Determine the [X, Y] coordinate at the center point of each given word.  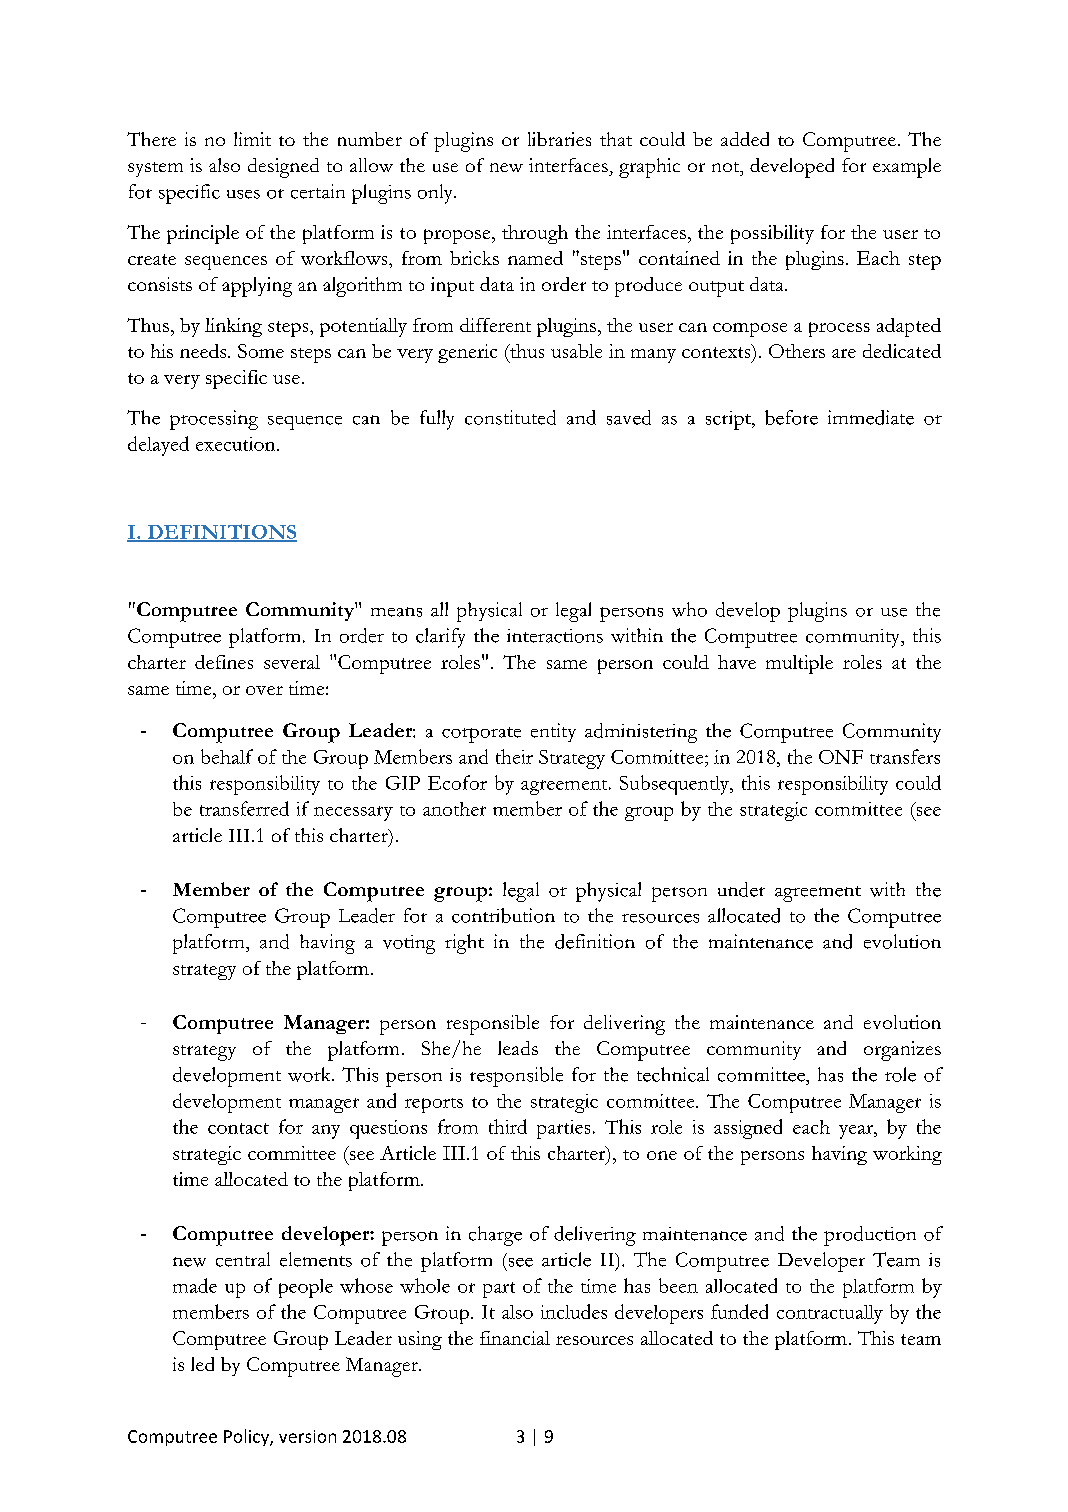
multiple [799, 664]
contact [238, 1128]
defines [224, 662]
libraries [559, 139]
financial [515, 1338]
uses [243, 194]
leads [518, 1048]
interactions [555, 636]
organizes [902, 1051]
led [202, 1364]
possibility [772, 234]
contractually [830, 1314]
